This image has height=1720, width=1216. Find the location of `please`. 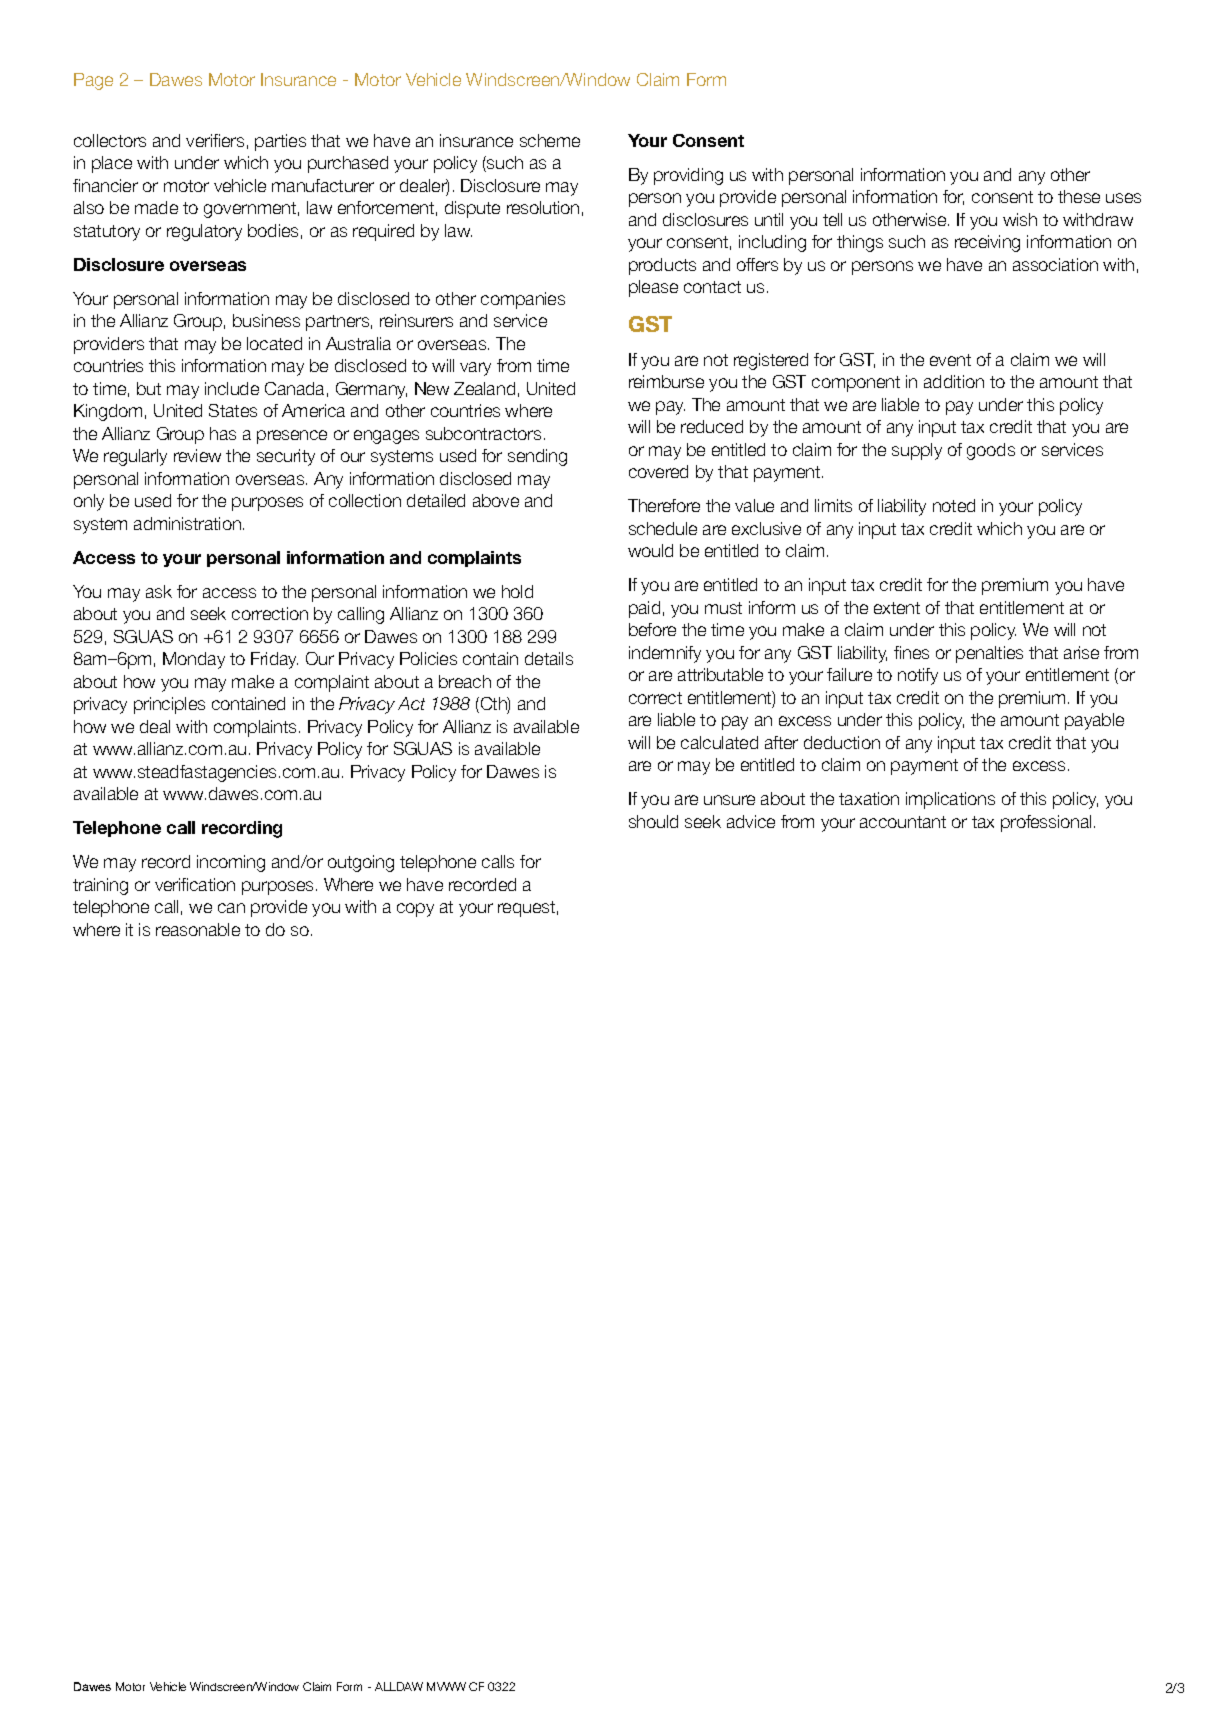

please is located at coordinates (653, 288).
